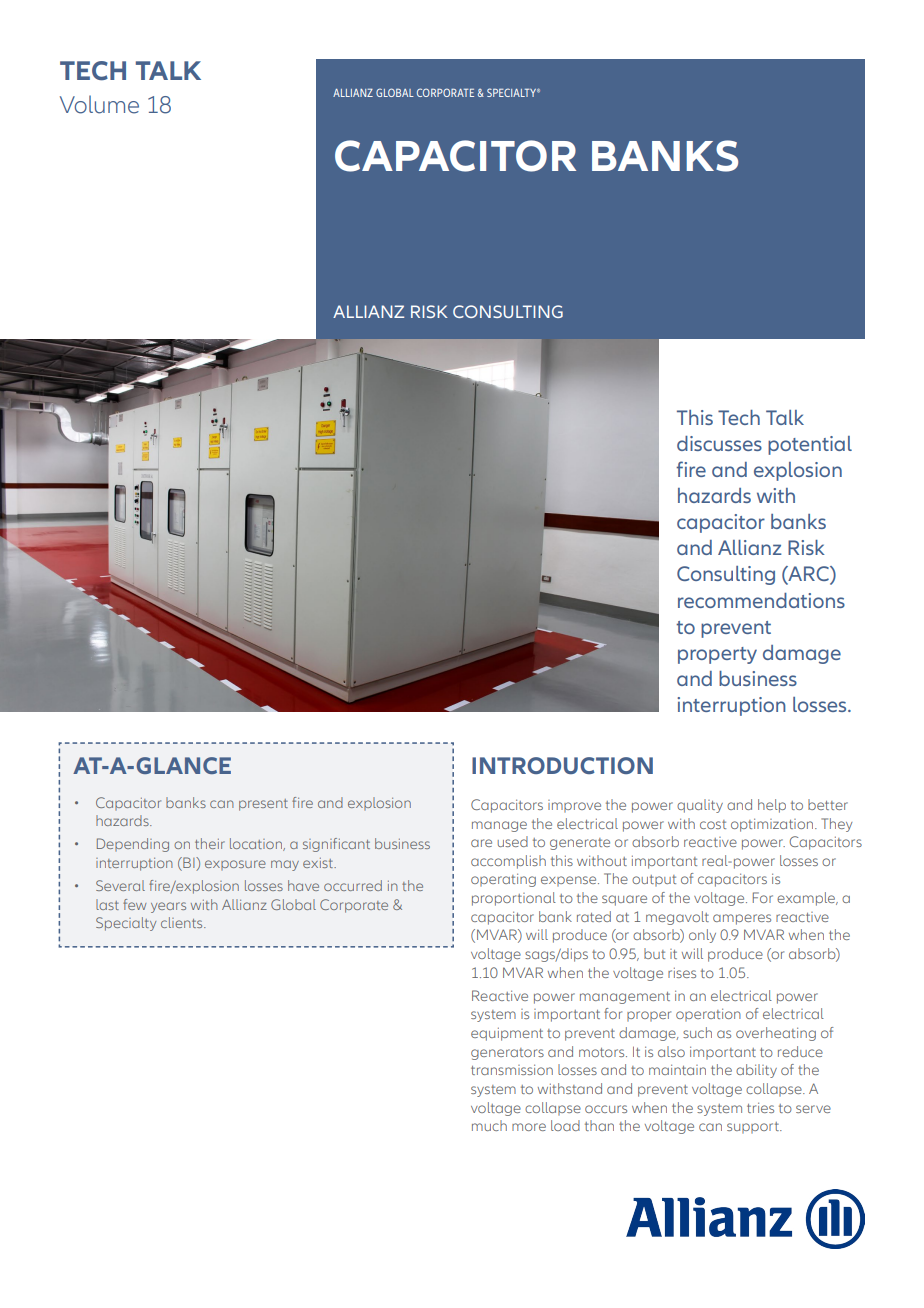 Image resolution: width=924 pixels, height=1308 pixels. What do you see at coordinates (210, 843) in the image?
I see `their` at bounding box center [210, 843].
